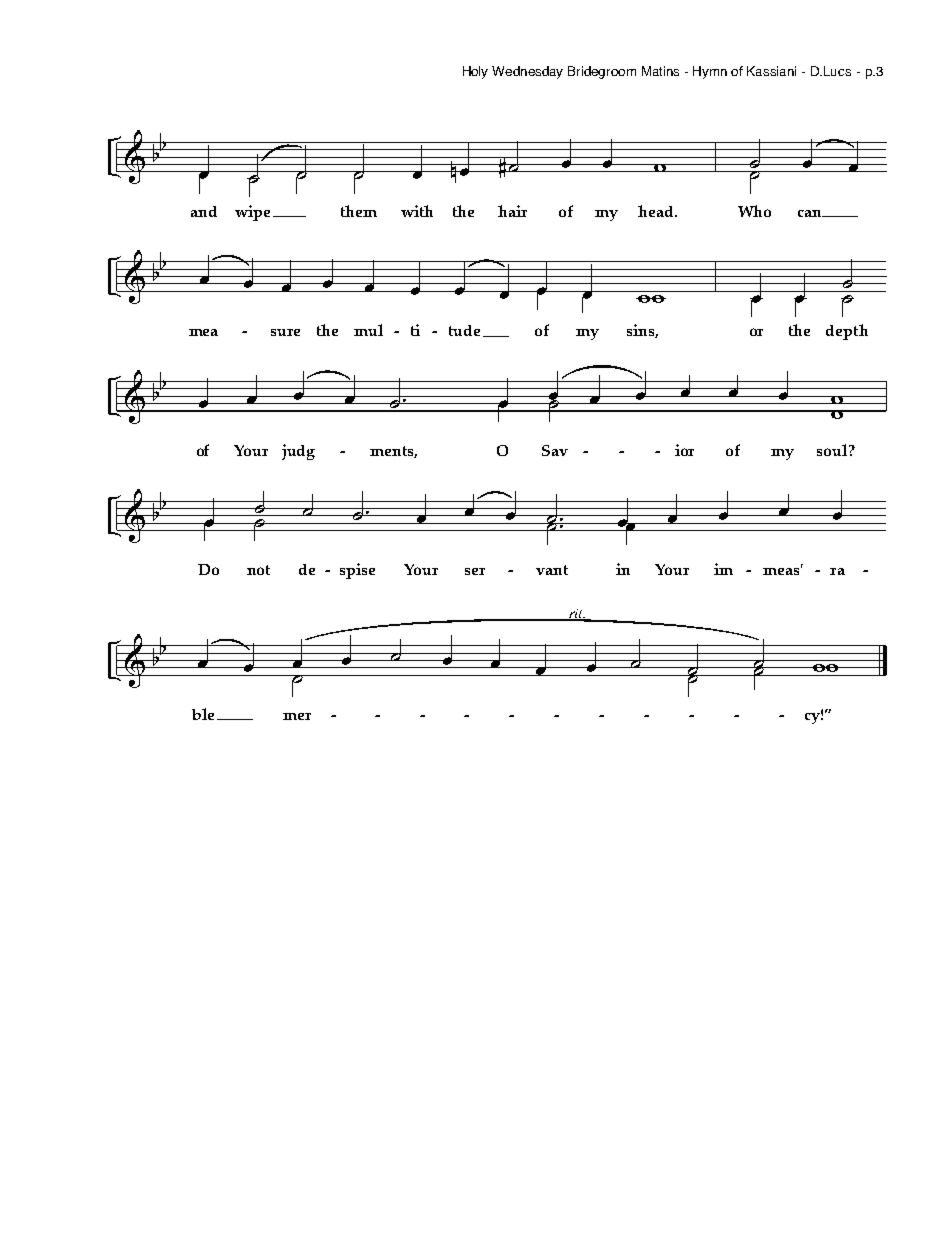 Image resolution: width=952 pixels, height=1233 pixels. Describe the element at coordinates (710, 72) in the screenshot. I see `Hymn` at that location.
